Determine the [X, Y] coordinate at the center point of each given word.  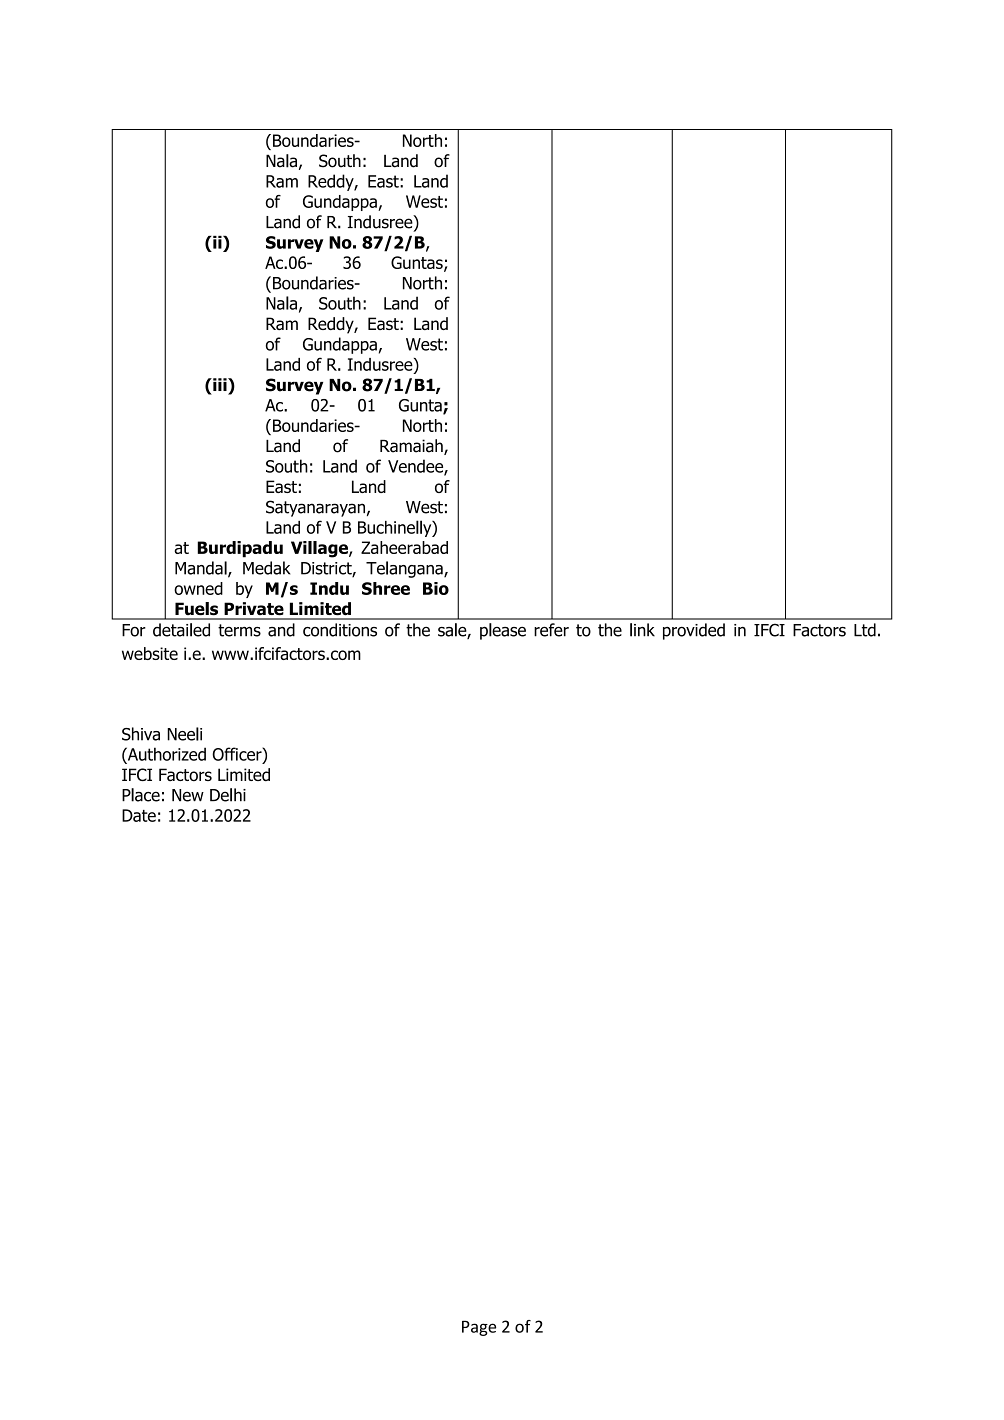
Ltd [865, 630]
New [188, 795]
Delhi [228, 795]
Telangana [405, 569]
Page [479, 1328]
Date [139, 815]
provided [694, 631]
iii [220, 384]
